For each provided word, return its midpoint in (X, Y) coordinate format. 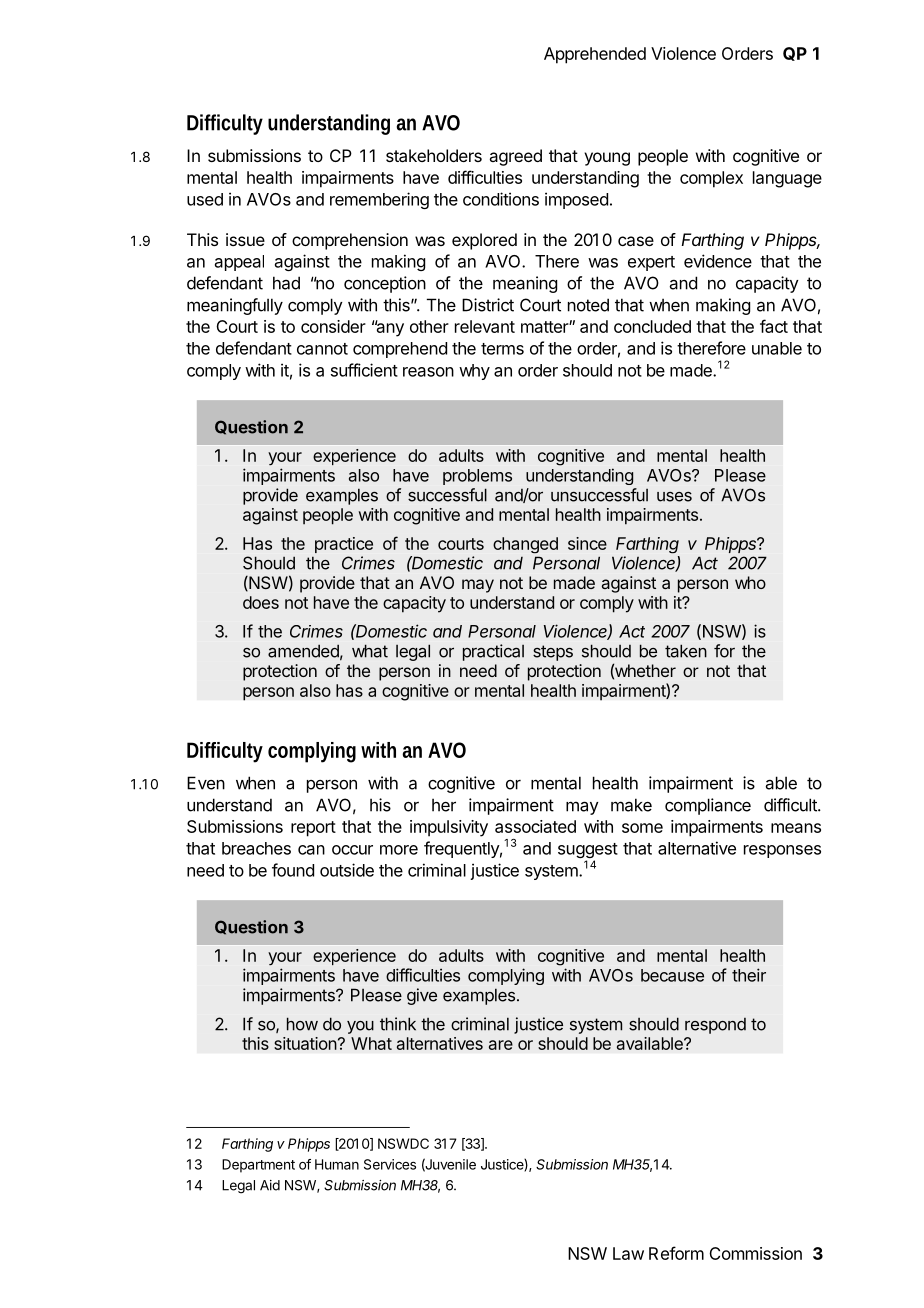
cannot (322, 349)
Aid (270, 1185)
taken (686, 651)
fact (774, 326)
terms (502, 349)
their (749, 975)
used (205, 199)
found (293, 870)
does (261, 602)
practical (493, 652)
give (422, 996)
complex (711, 179)
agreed (515, 157)
